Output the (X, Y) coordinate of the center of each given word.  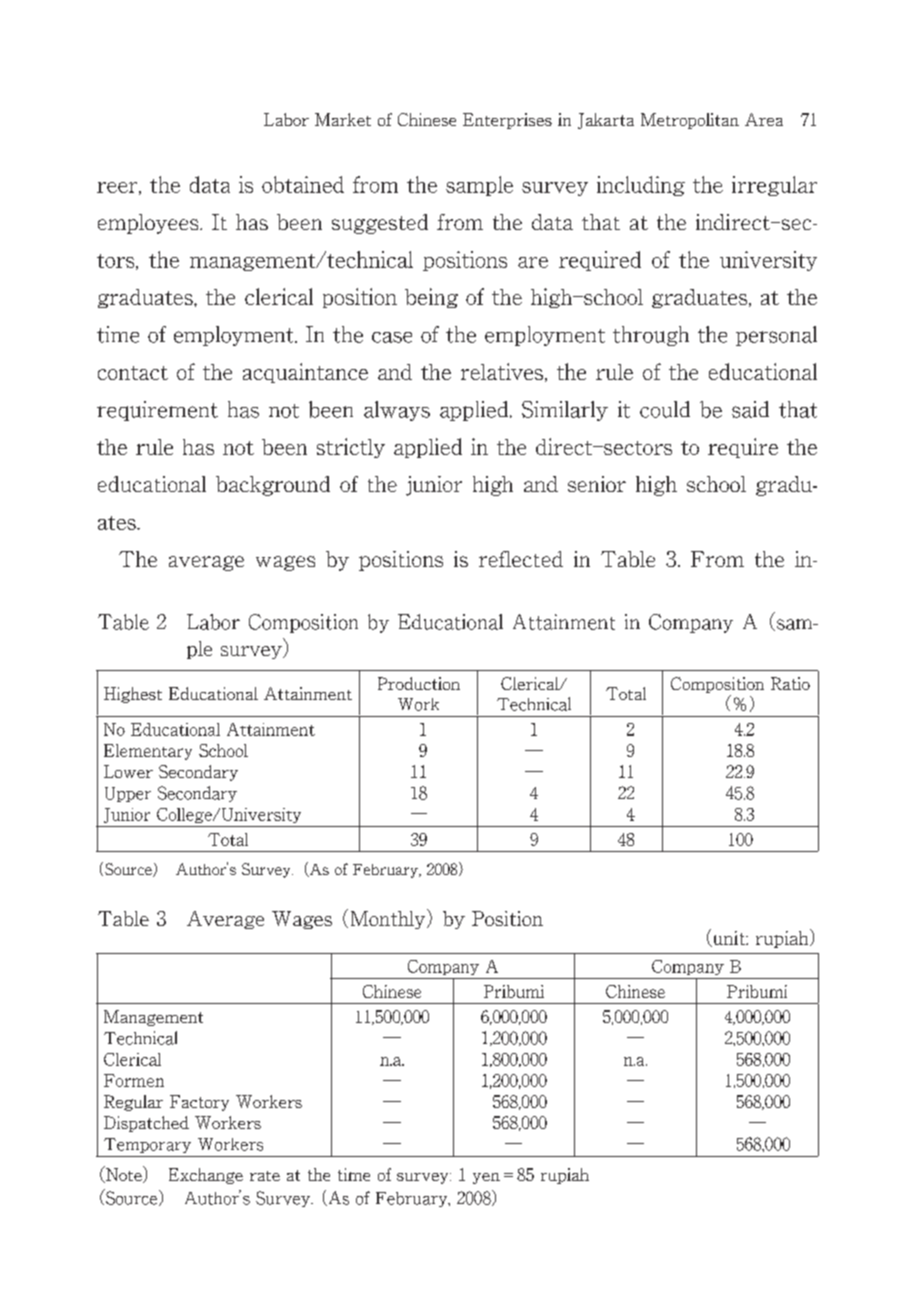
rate (265, 1176)
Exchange (206, 1176)
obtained (303, 184)
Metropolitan (690, 121)
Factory (199, 1103)
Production (419, 683)
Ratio (790, 683)
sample (479, 186)
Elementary (148, 752)
